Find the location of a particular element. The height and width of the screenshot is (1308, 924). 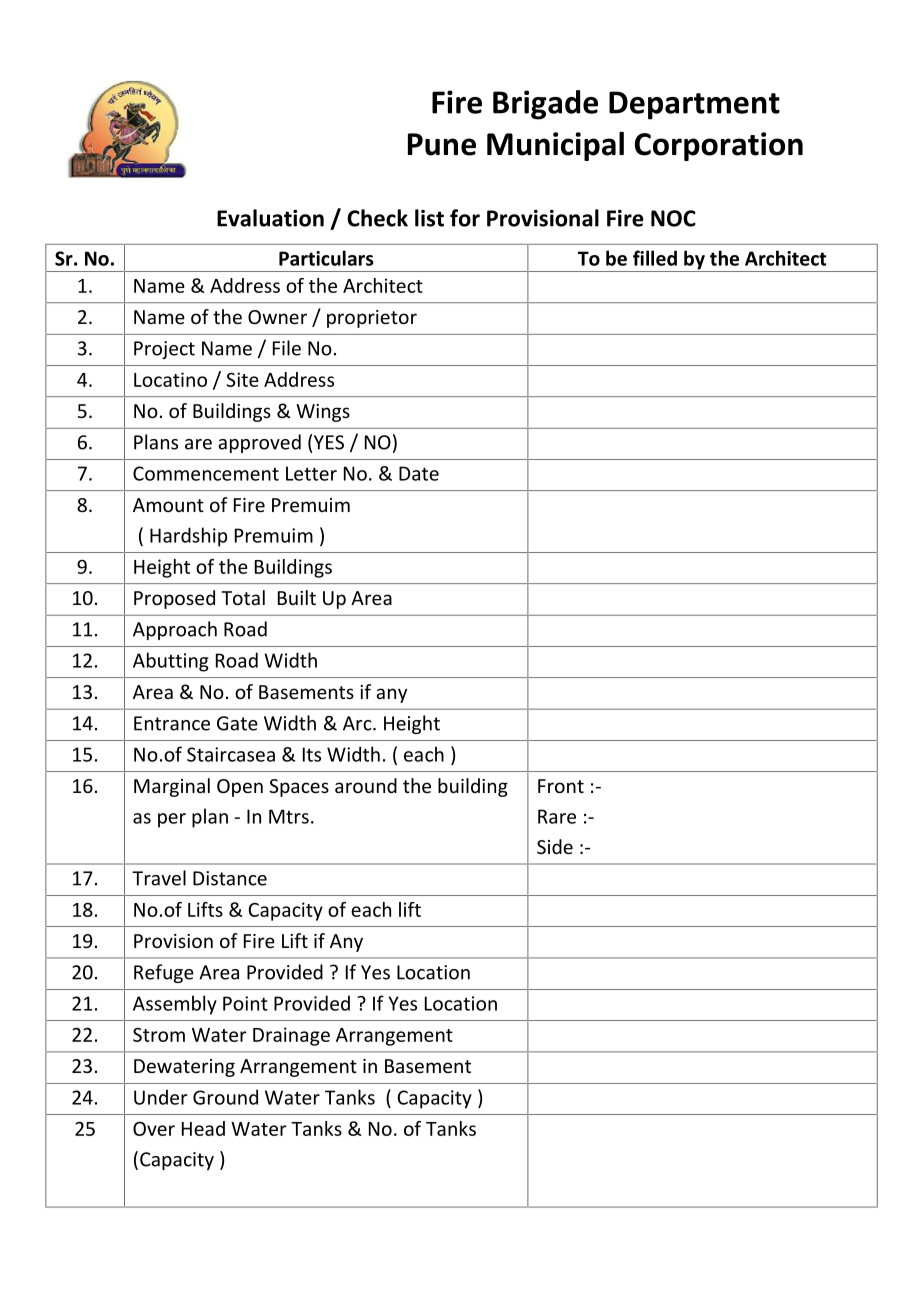

Distance is located at coordinates (230, 878).
